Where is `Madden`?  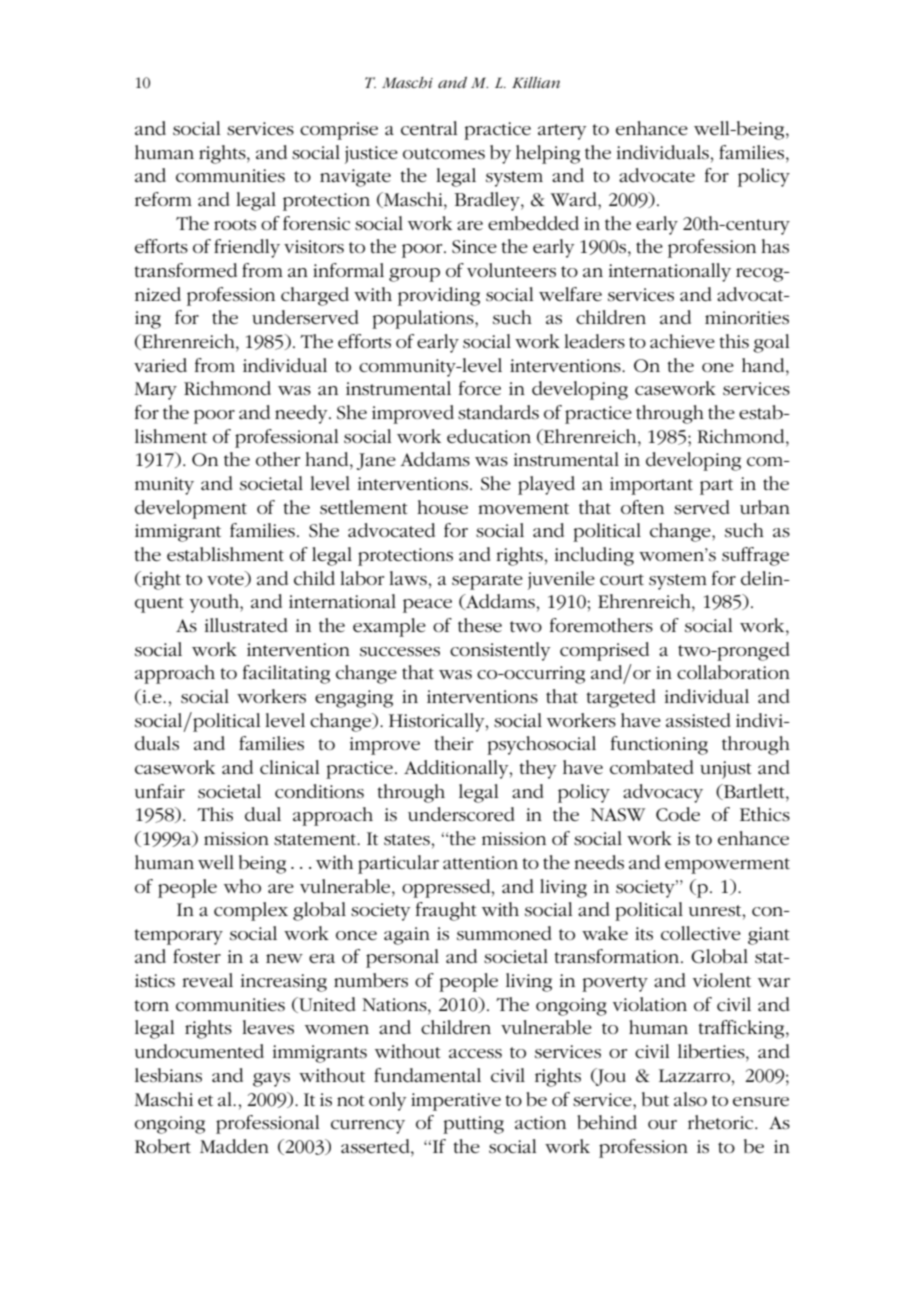 Madden is located at coordinates (234, 1146).
